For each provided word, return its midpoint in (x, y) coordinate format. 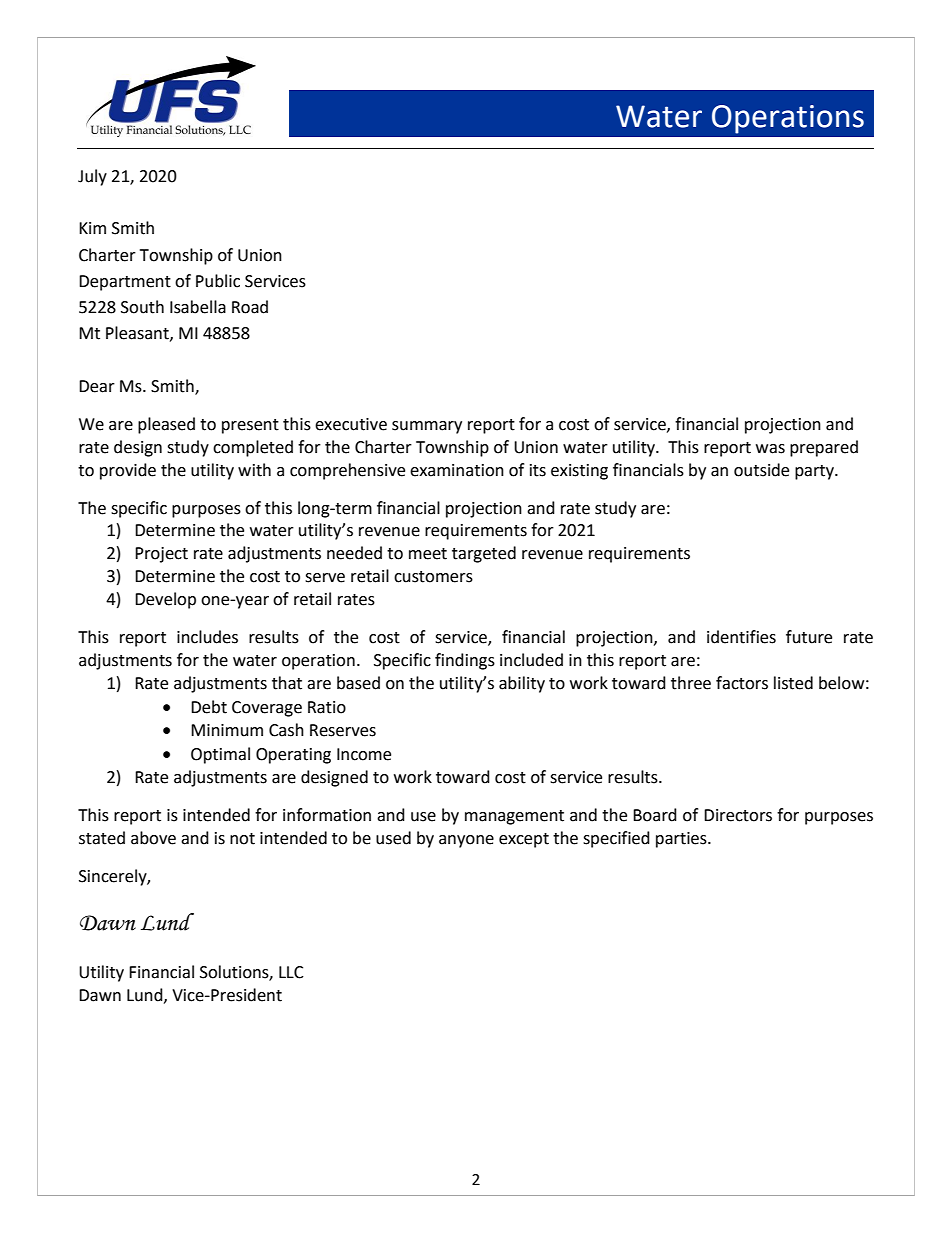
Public (218, 281)
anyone (466, 841)
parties (682, 840)
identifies (741, 637)
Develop (165, 600)
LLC (291, 972)
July (92, 177)
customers (433, 577)
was (770, 449)
